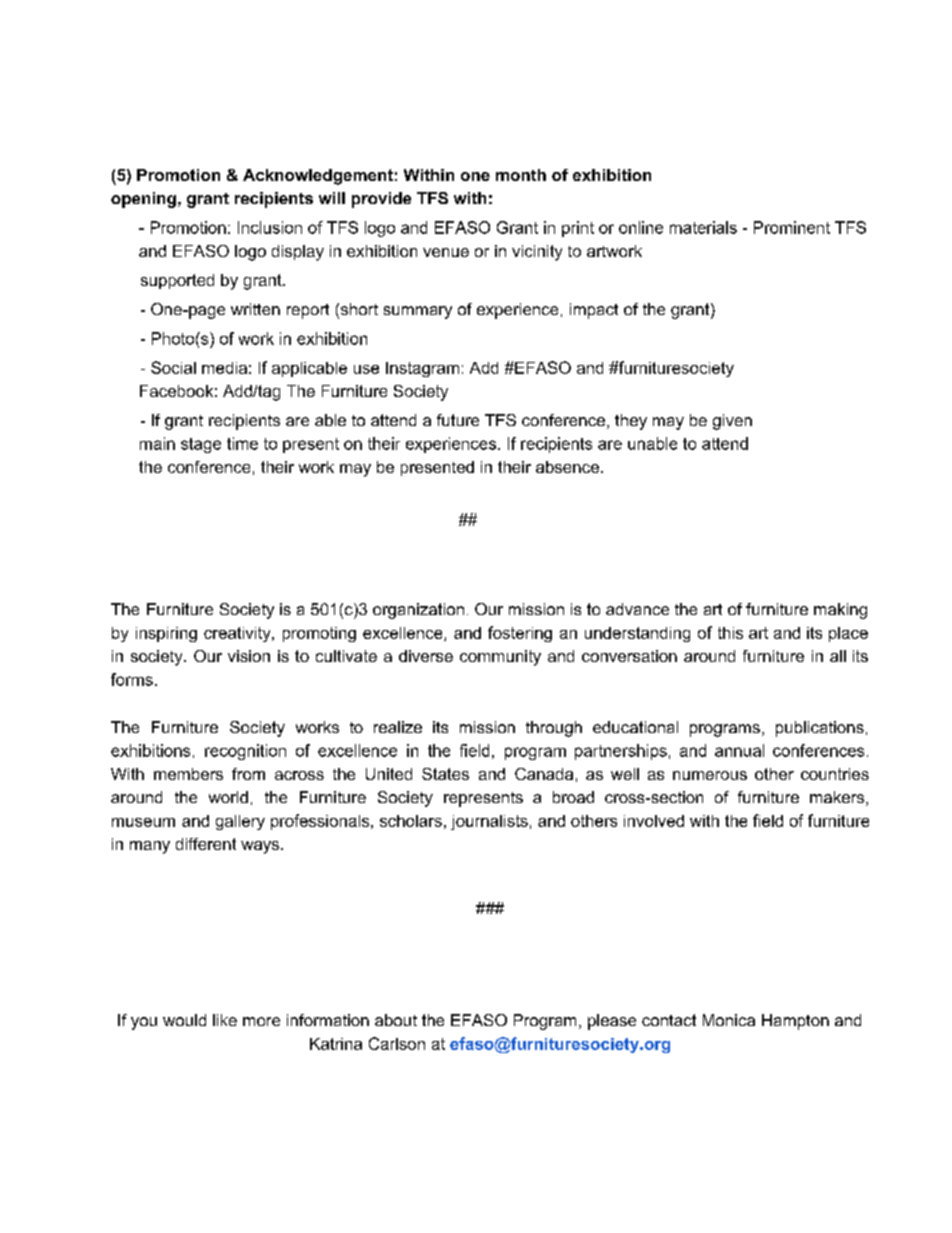  What do you see at coordinates (520, 634) in the image?
I see `fostering` at bounding box center [520, 634].
